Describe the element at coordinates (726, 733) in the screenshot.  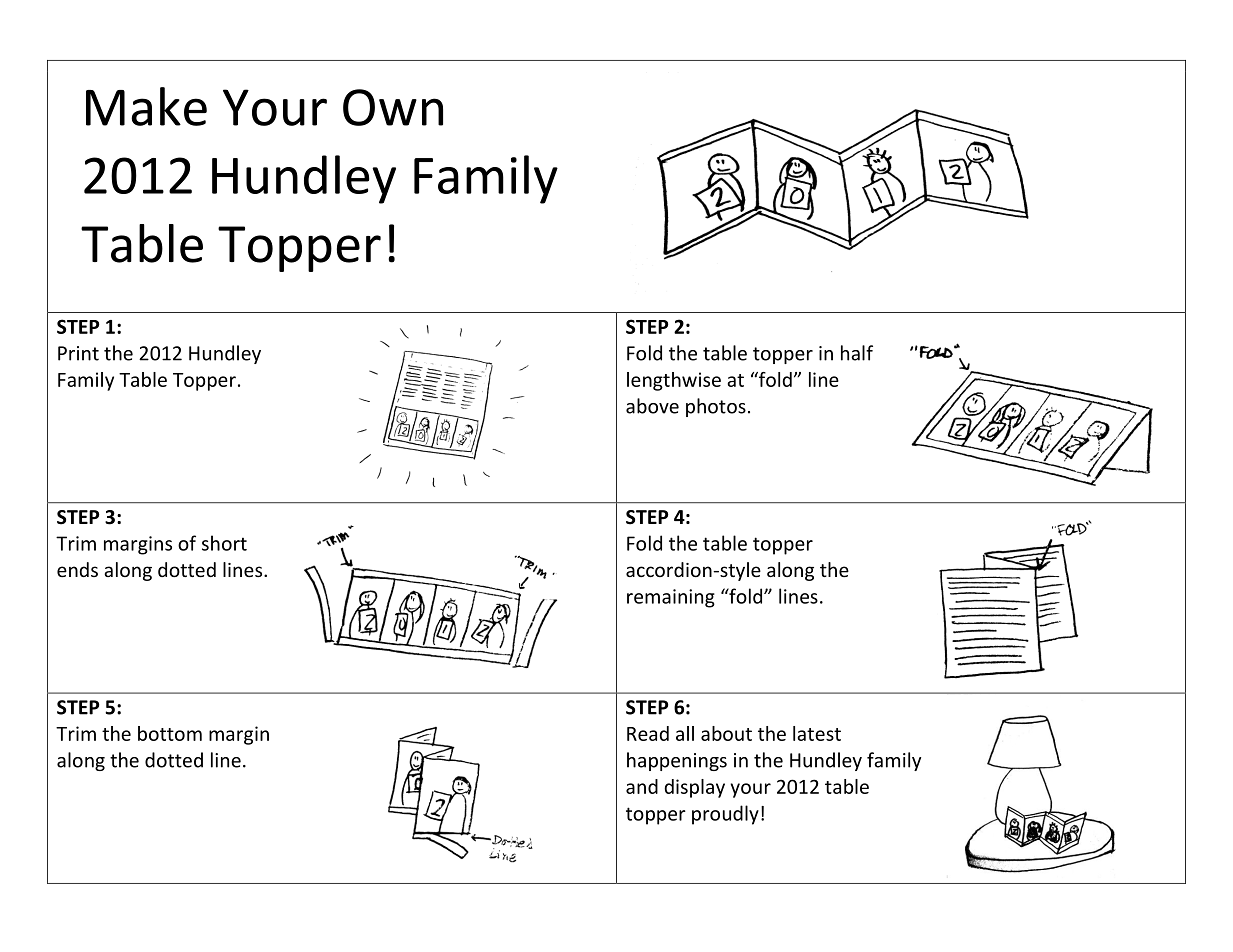
I see `about` at that location.
